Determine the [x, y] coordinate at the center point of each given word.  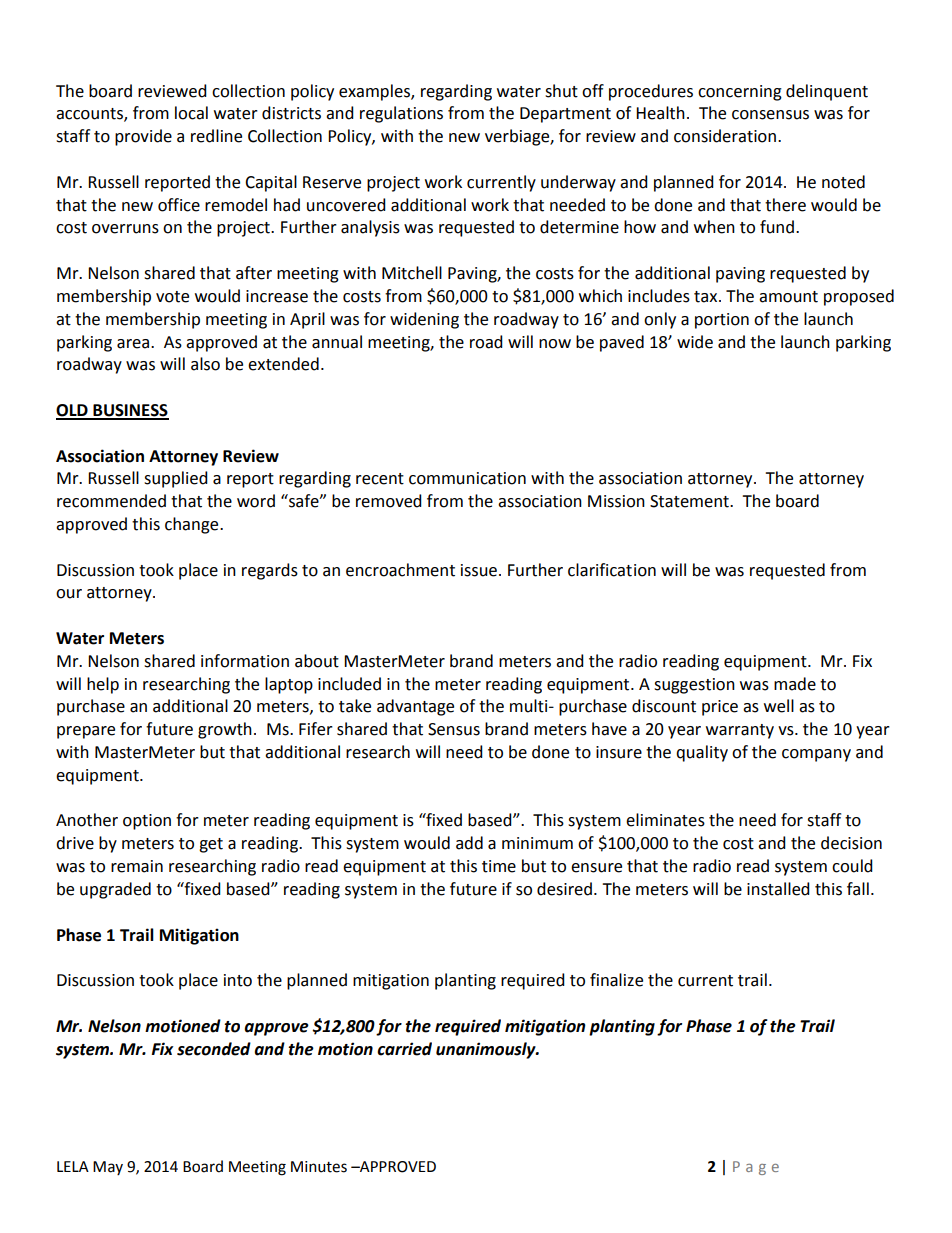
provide [143, 137]
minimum [537, 843]
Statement [690, 501]
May [108, 1168]
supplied [176, 479]
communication [467, 478]
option [147, 822]
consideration [725, 136]
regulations [401, 114]
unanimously [487, 1050]
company [816, 755]
